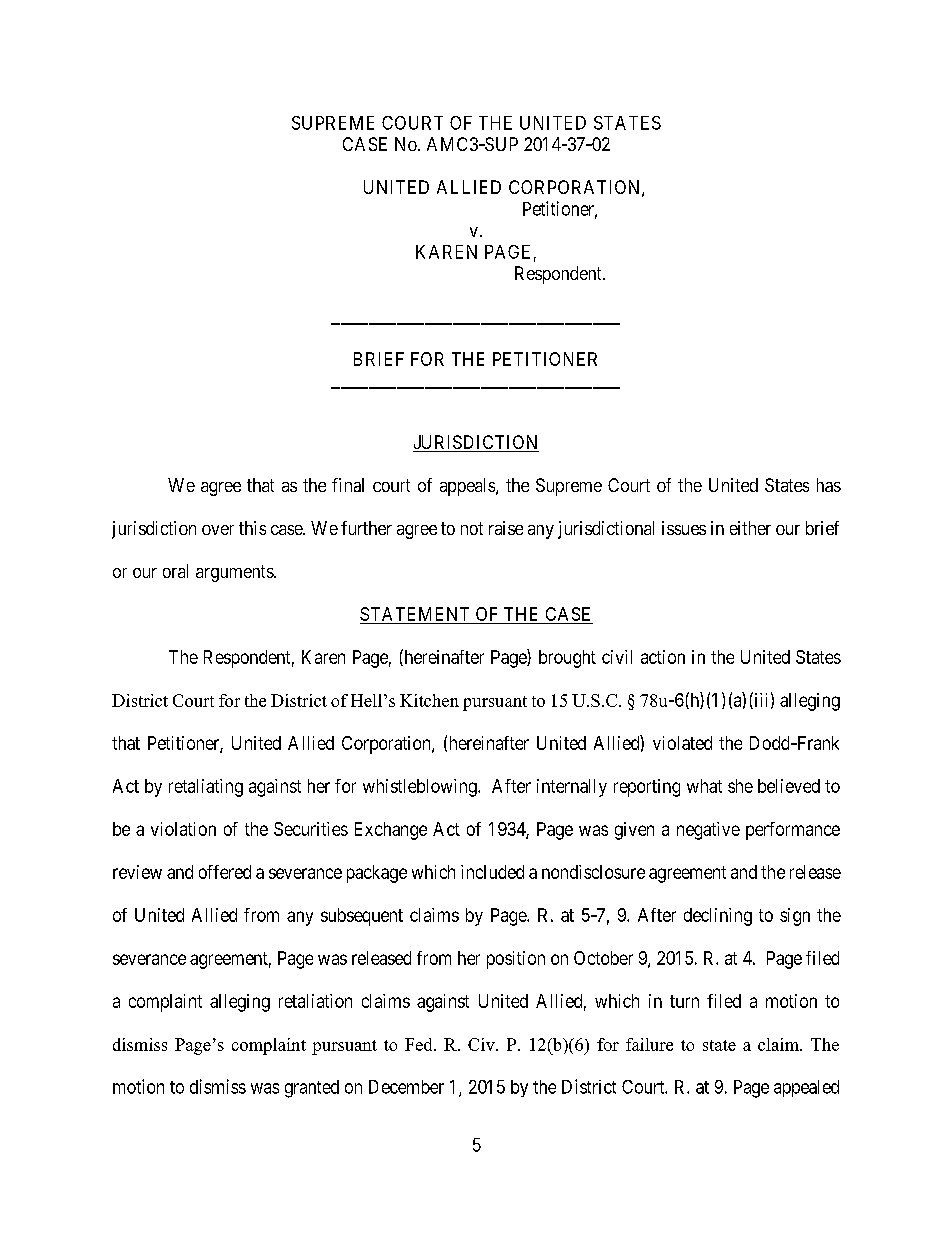 The height and width of the screenshot is (1233, 952). What do you see at coordinates (315, 1001) in the screenshot?
I see `retaliation` at bounding box center [315, 1001].
